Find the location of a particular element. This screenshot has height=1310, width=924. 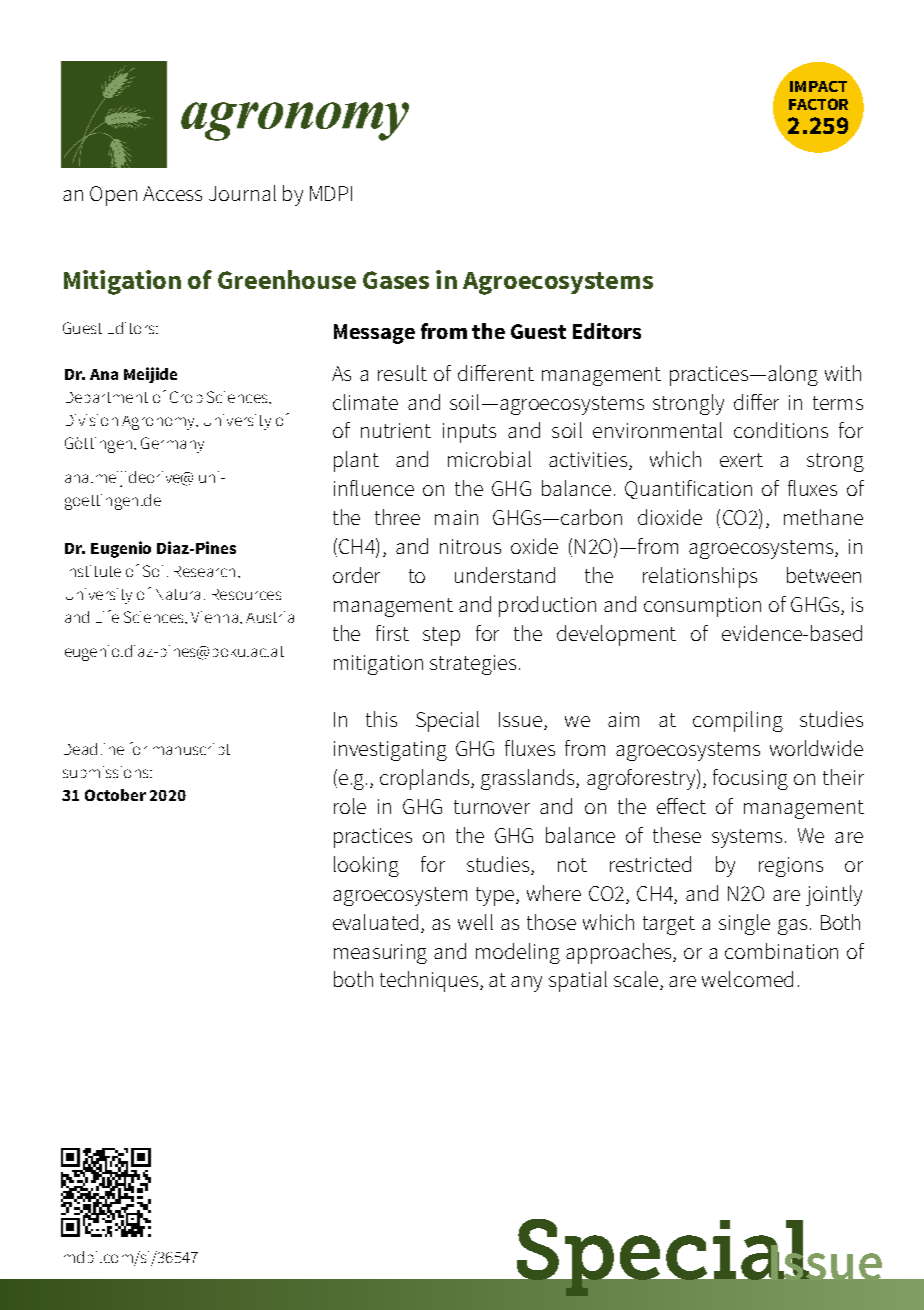

FACTOR is located at coordinates (818, 104).
